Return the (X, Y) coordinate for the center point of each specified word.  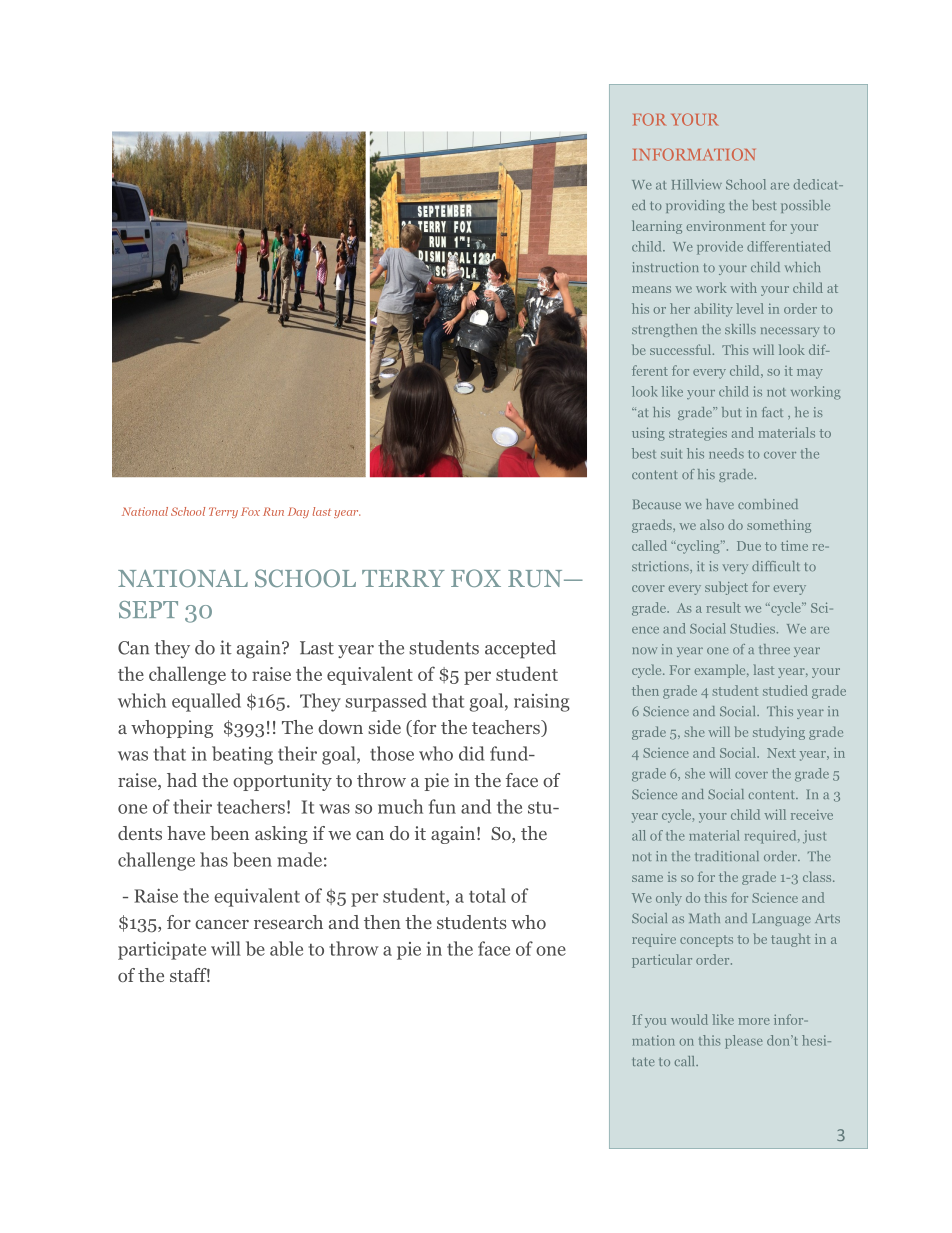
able (286, 948)
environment (725, 226)
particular (662, 961)
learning (657, 227)
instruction (665, 267)
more (754, 1021)
